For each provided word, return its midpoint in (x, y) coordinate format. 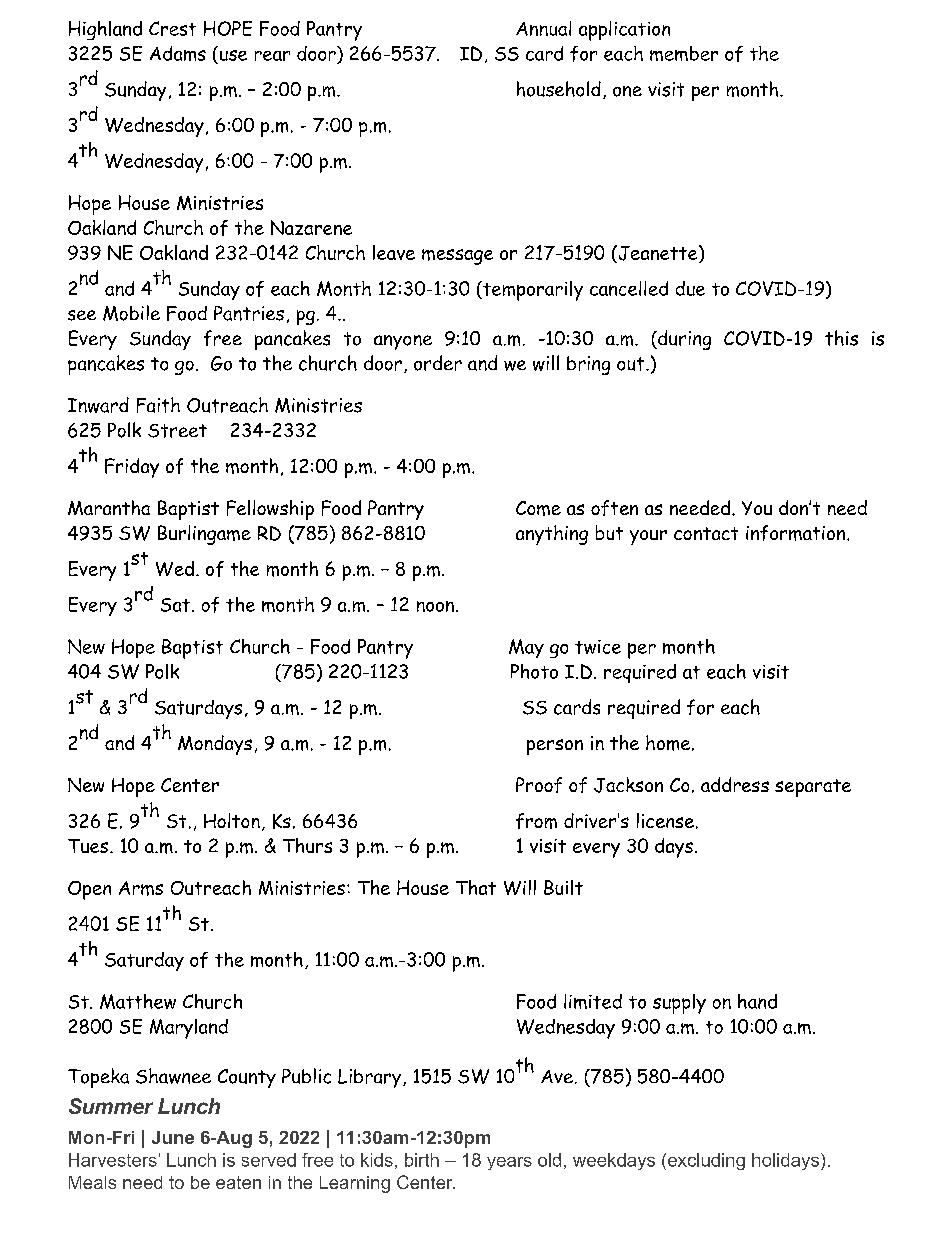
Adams (178, 53)
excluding (705, 1161)
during (683, 340)
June (173, 1137)
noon (435, 606)
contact (706, 533)
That (476, 887)
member (684, 53)
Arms (141, 888)
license (665, 820)
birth (422, 1160)
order (438, 363)
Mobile (131, 313)
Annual (543, 28)
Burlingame (204, 535)
